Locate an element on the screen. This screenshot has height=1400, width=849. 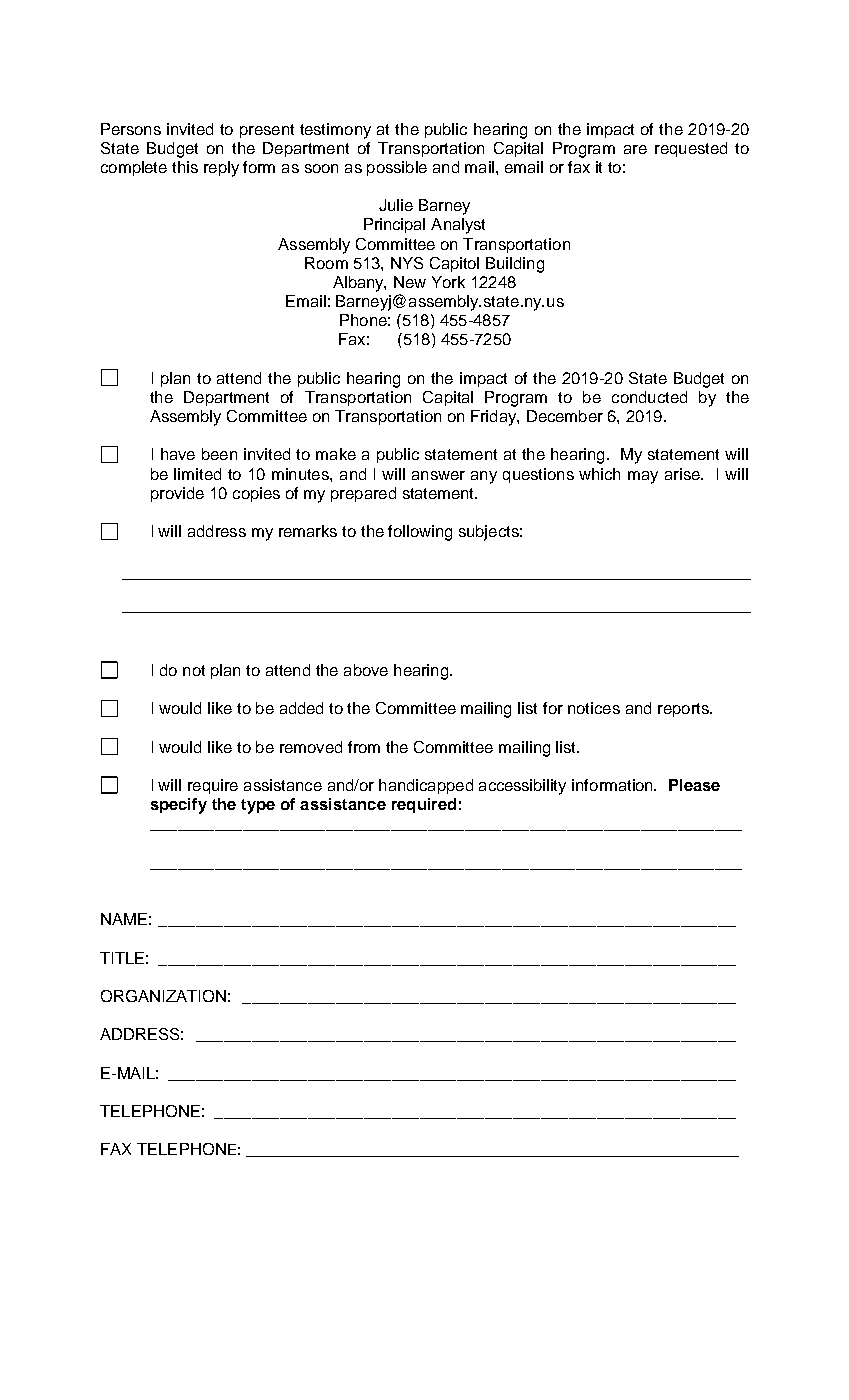
New is located at coordinates (410, 282).
